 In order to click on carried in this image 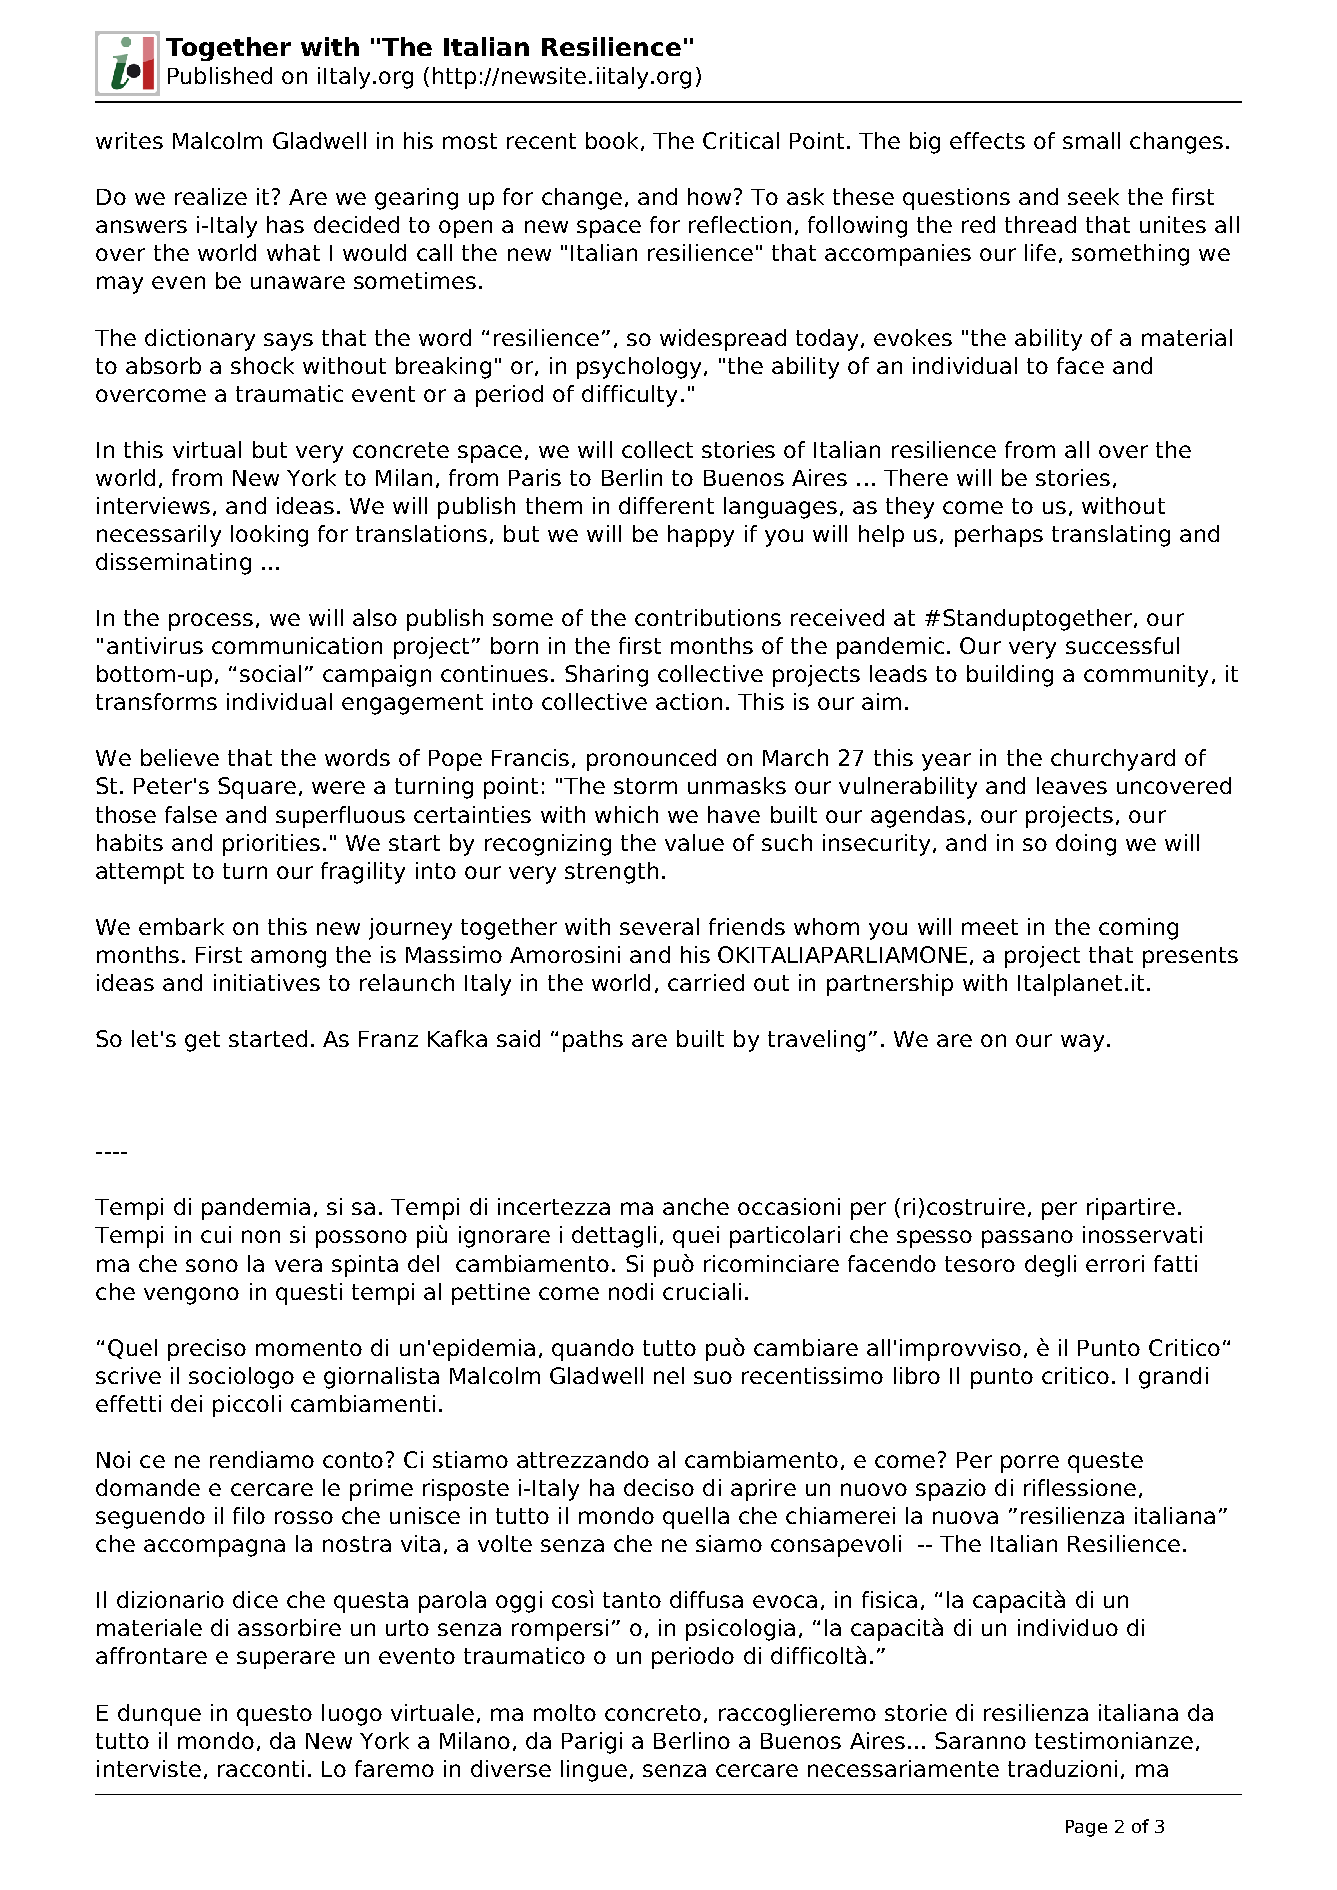, I will do `click(706, 982)`.
